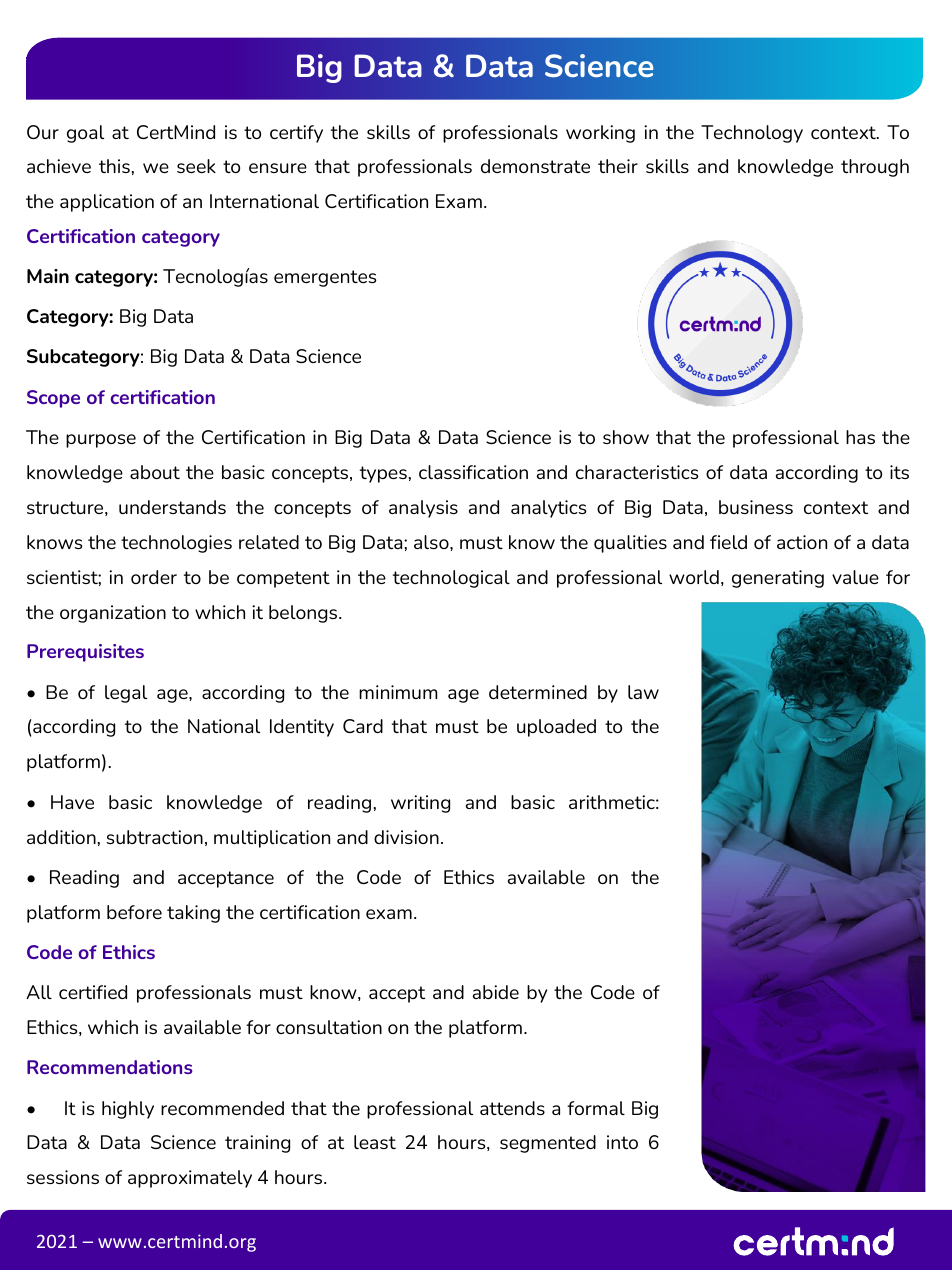  I want to click on purpose, so click(101, 441).
